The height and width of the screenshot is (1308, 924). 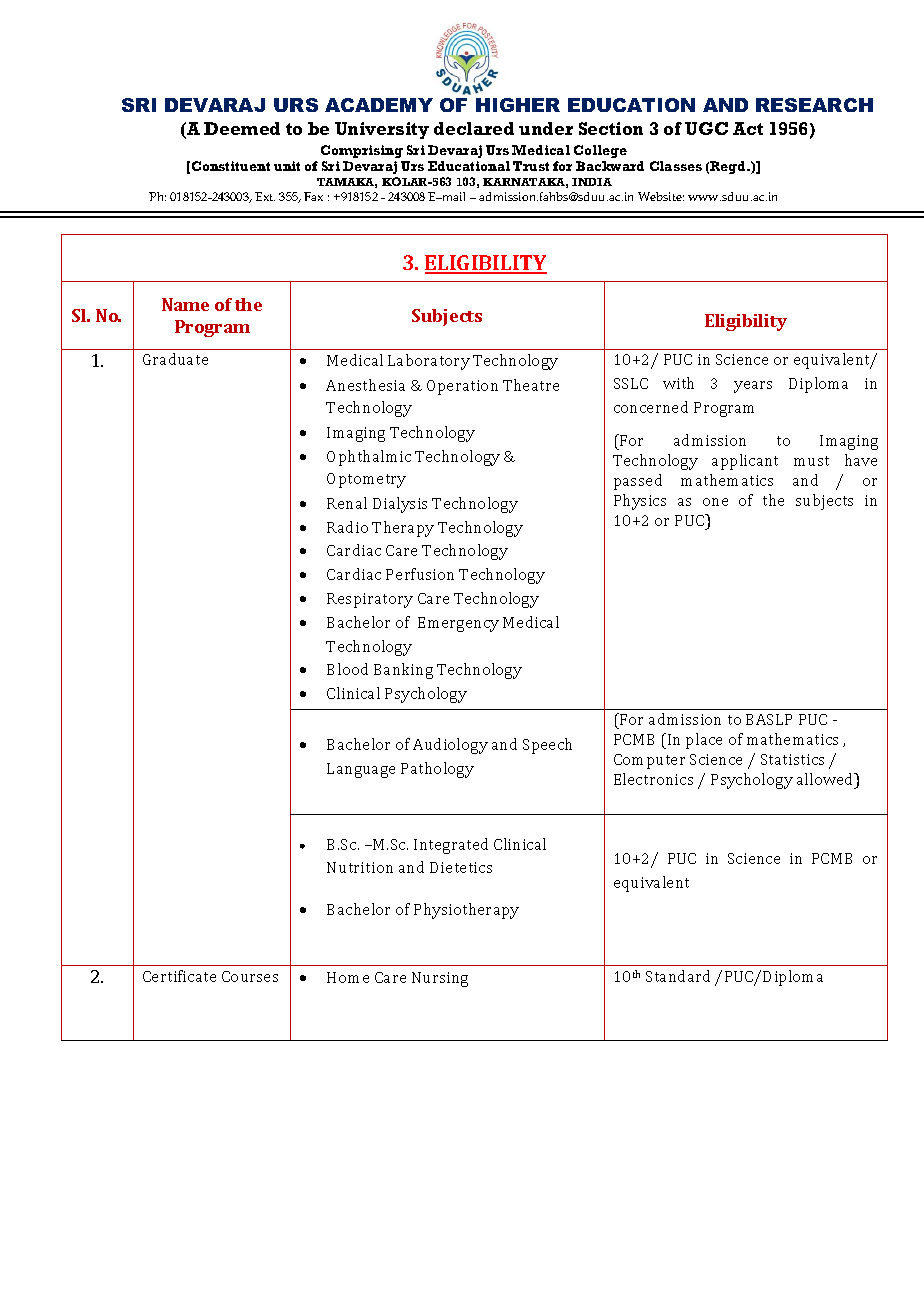 I want to click on Deemed, so click(x=242, y=128).
